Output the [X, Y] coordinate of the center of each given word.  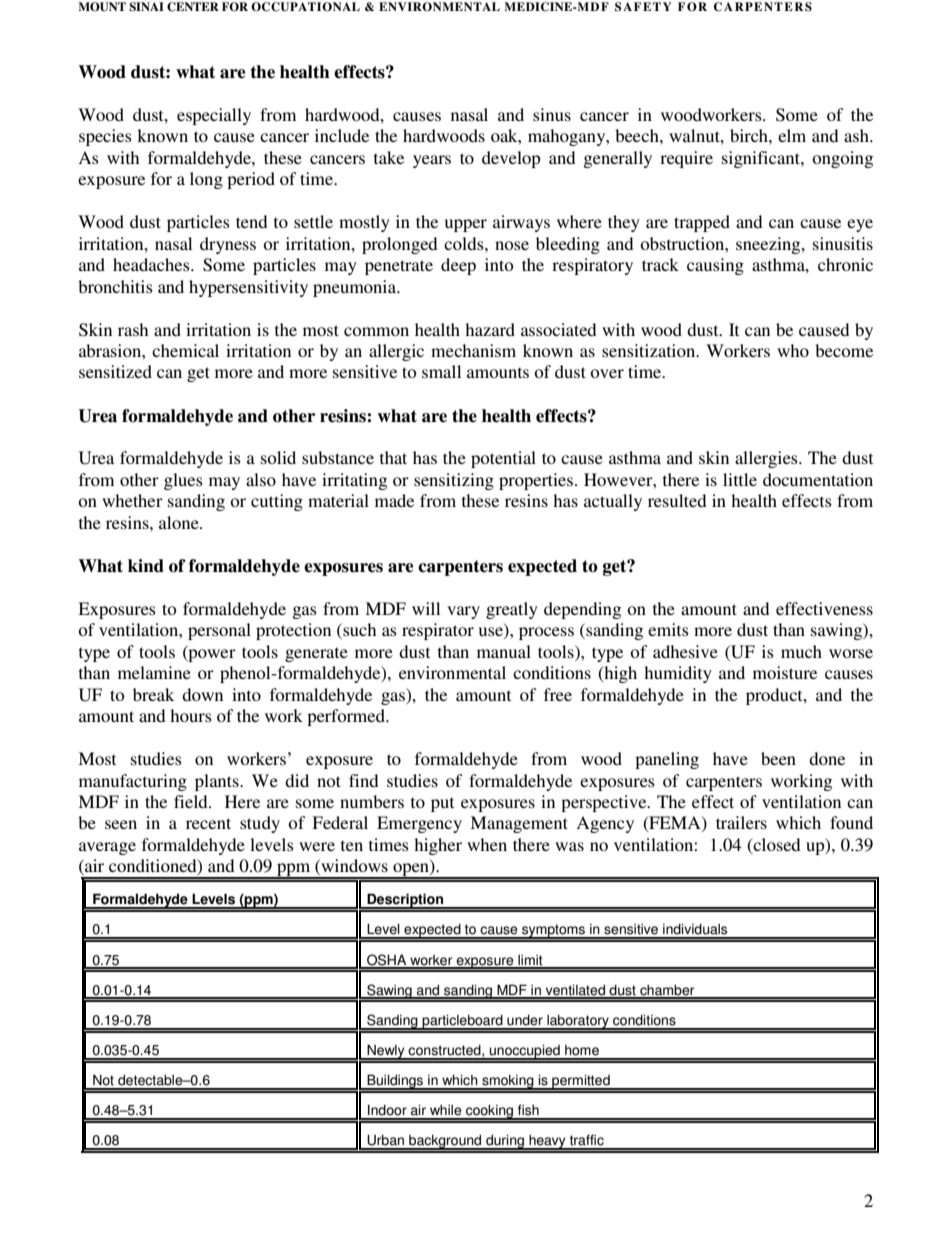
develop [511, 159]
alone [180, 522]
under [525, 1020]
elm [792, 135]
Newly [386, 1052]
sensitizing [454, 481]
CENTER [193, 7]
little [740, 479]
